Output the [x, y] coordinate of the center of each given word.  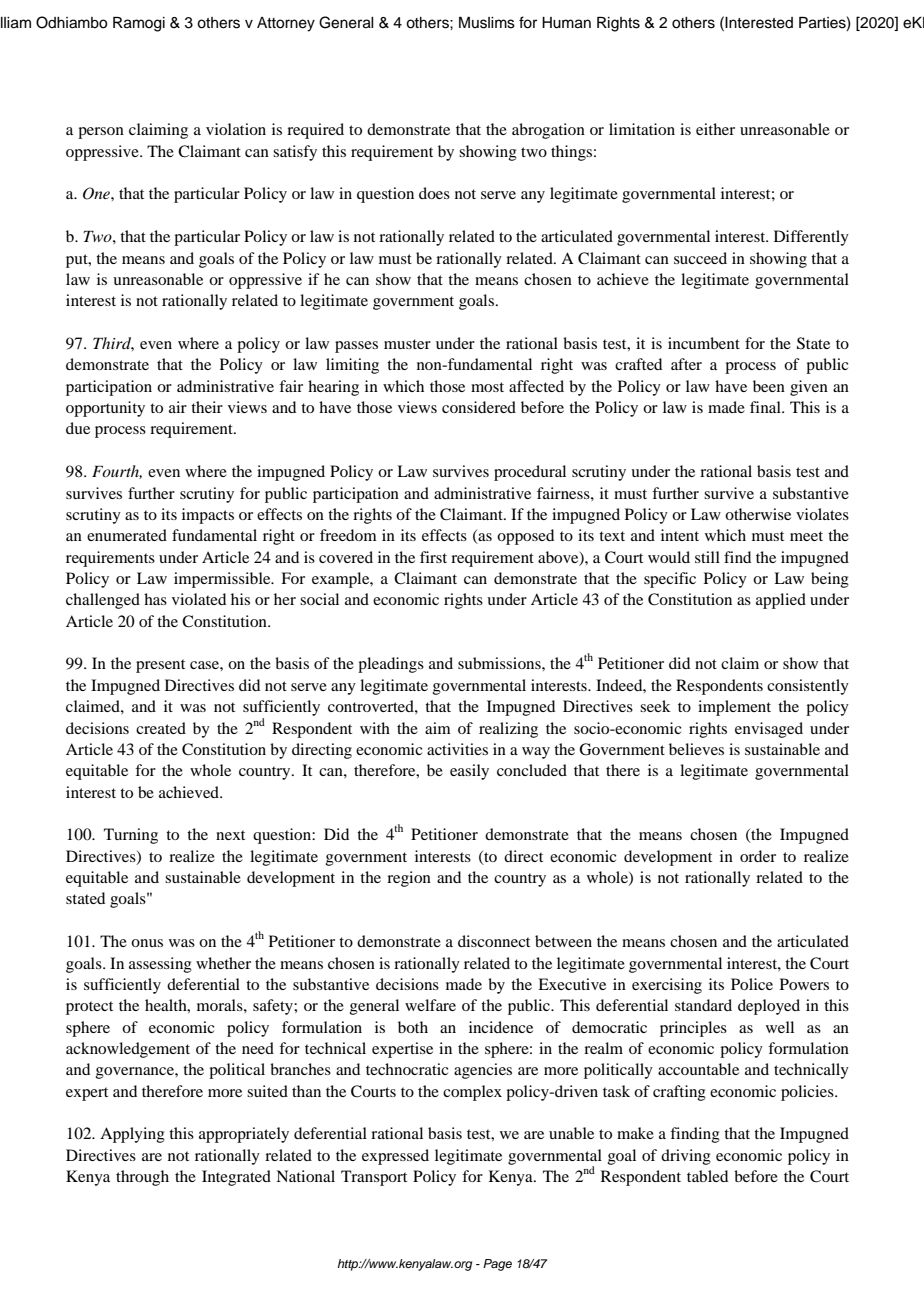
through [142, 1178]
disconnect [494, 941]
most [487, 387]
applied [781, 601]
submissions [500, 663]
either [715, 129]
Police [752, 984]
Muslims [487, 23]
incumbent [704, 343]
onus [147, 943]
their [207, 407]
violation [236, 129]
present [160, 666]
